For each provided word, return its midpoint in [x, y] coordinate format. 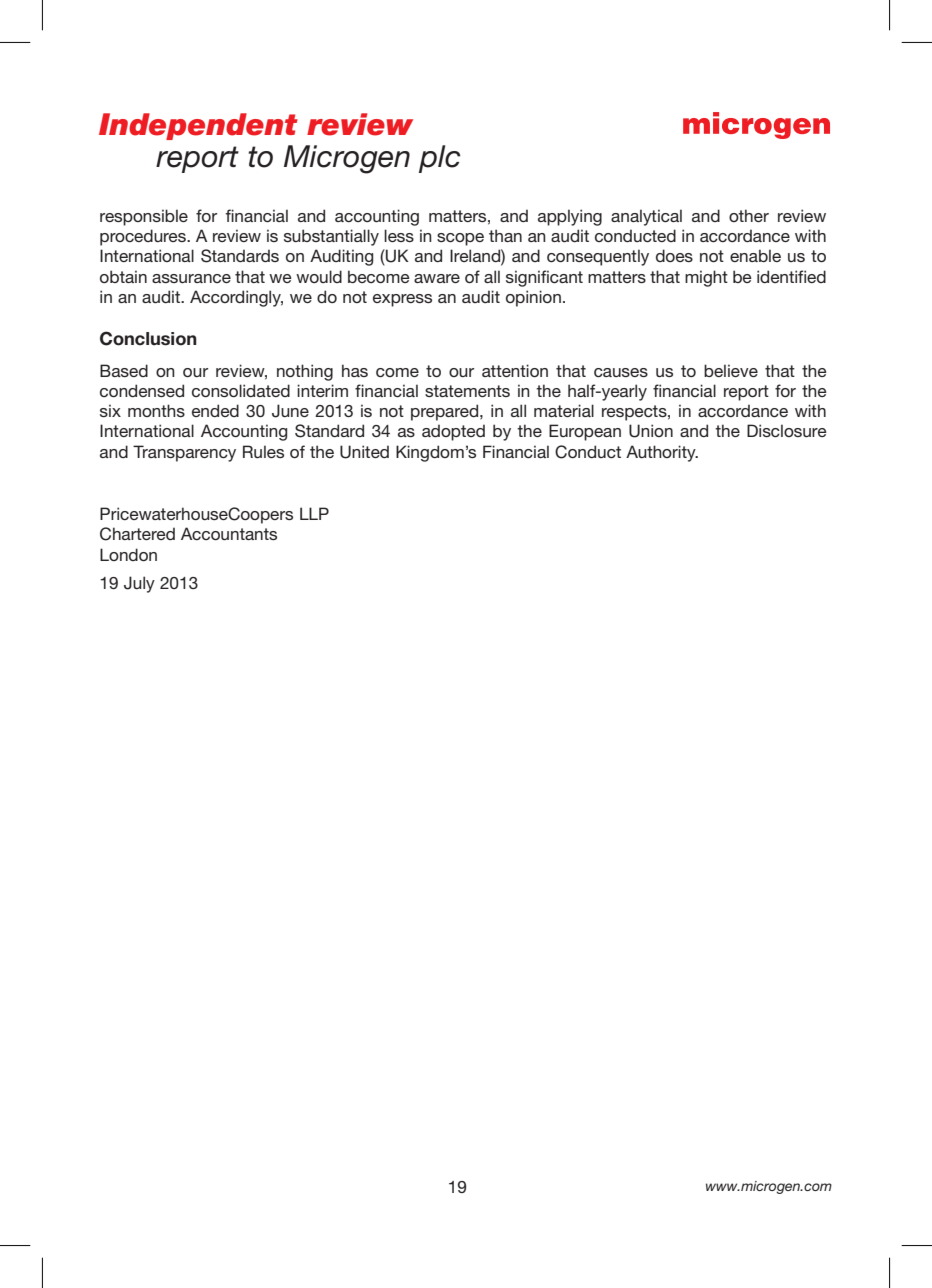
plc [439, 159]
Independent [198, 126]
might [706, 278]
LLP [314, 513]
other [749, 215]
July [139, 584]
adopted [453, 432]
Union [651, 431]
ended [215, 410]
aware [437, 278]
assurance [191, 278]
